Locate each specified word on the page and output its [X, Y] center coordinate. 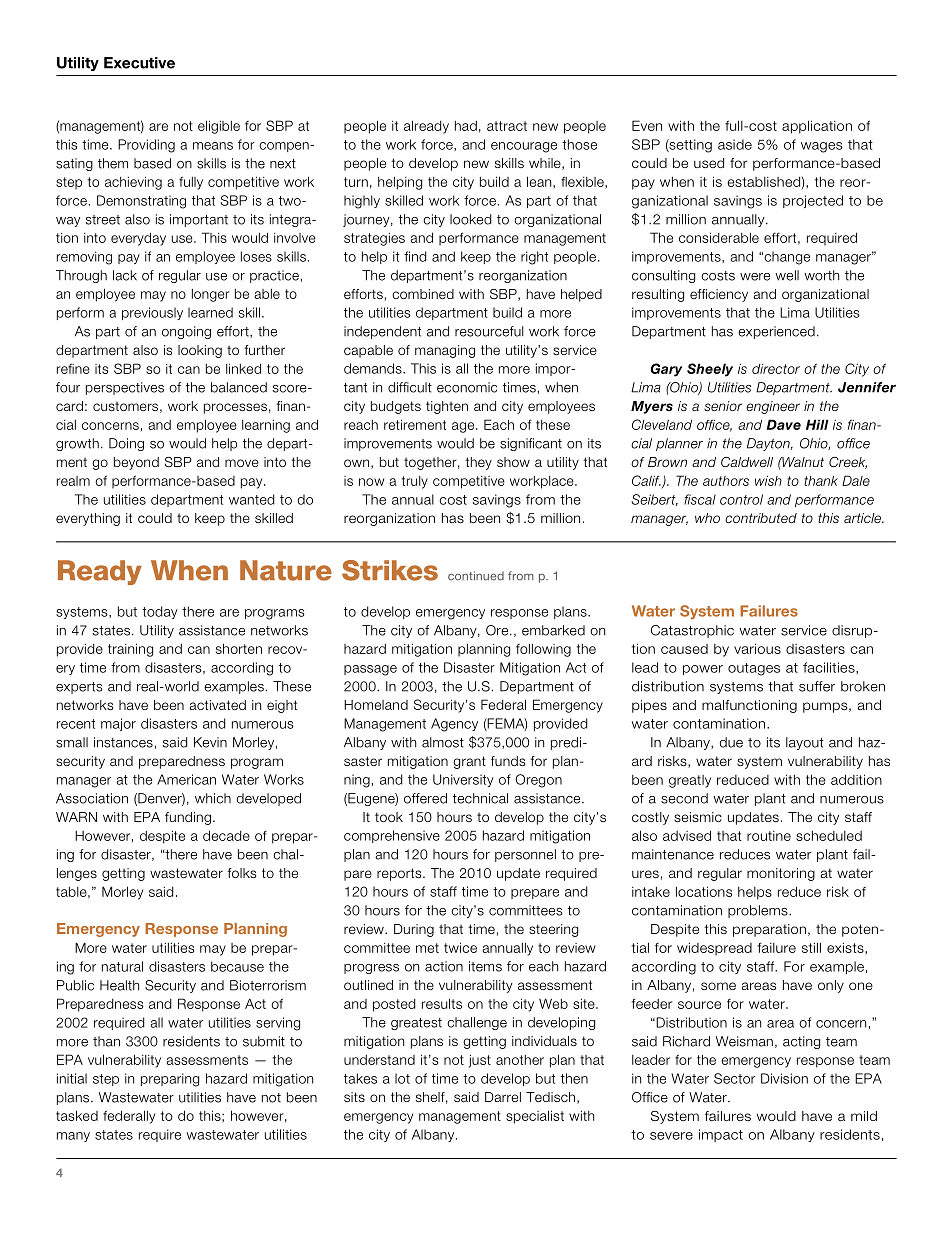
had [466, 126]
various [757, 648]
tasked [77, 1115]
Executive [139, 63]
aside [735, 144]
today [160, 612]
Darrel [503, 1097]
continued [476, 576]
